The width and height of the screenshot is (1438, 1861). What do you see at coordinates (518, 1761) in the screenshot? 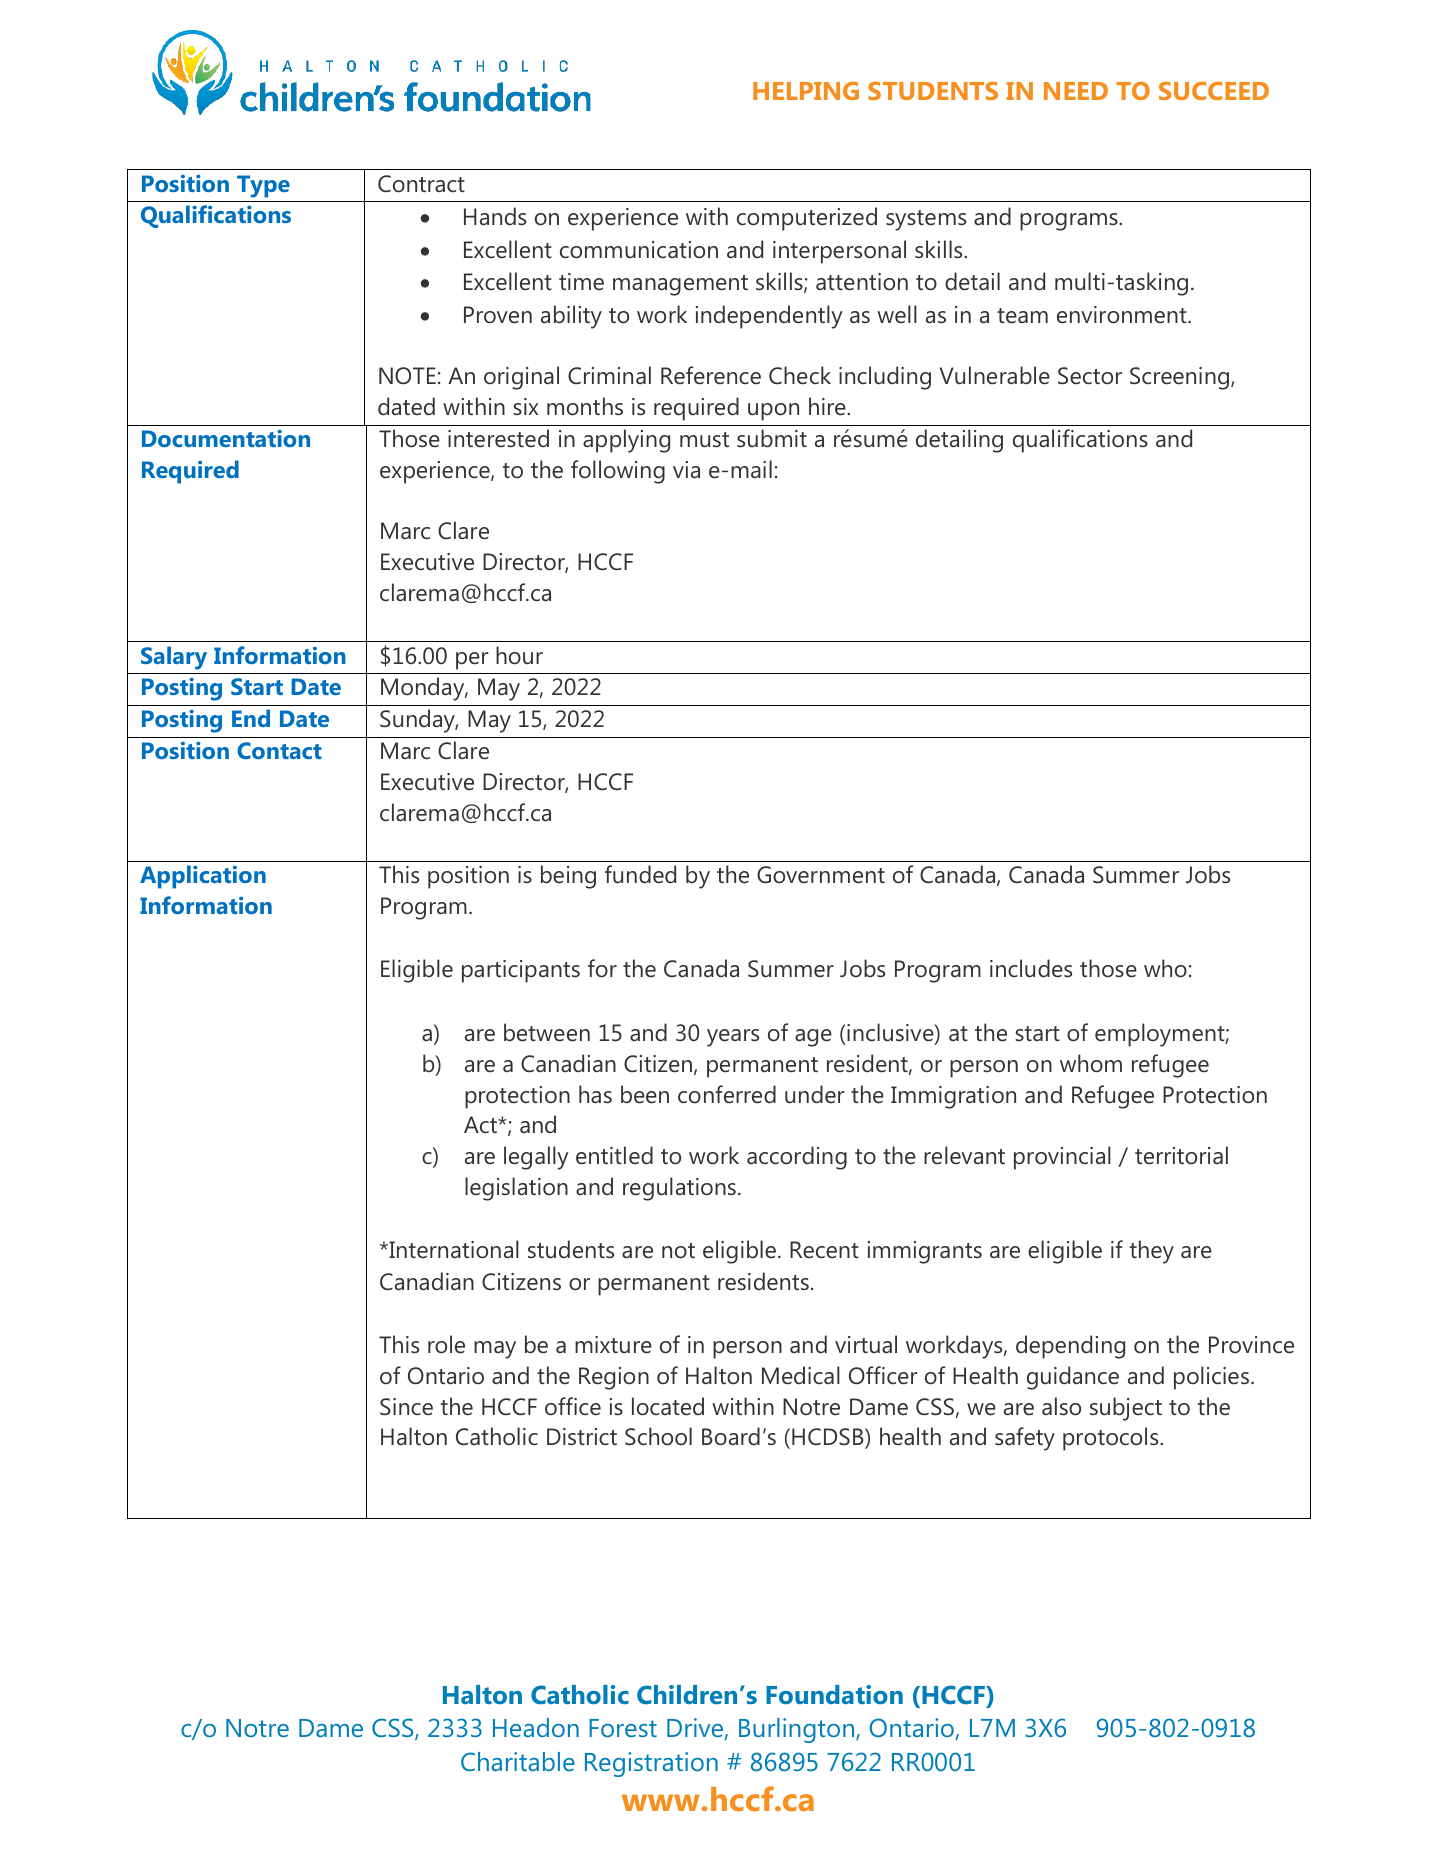
I see `Charitable` at bounding box center [518, 1761].
